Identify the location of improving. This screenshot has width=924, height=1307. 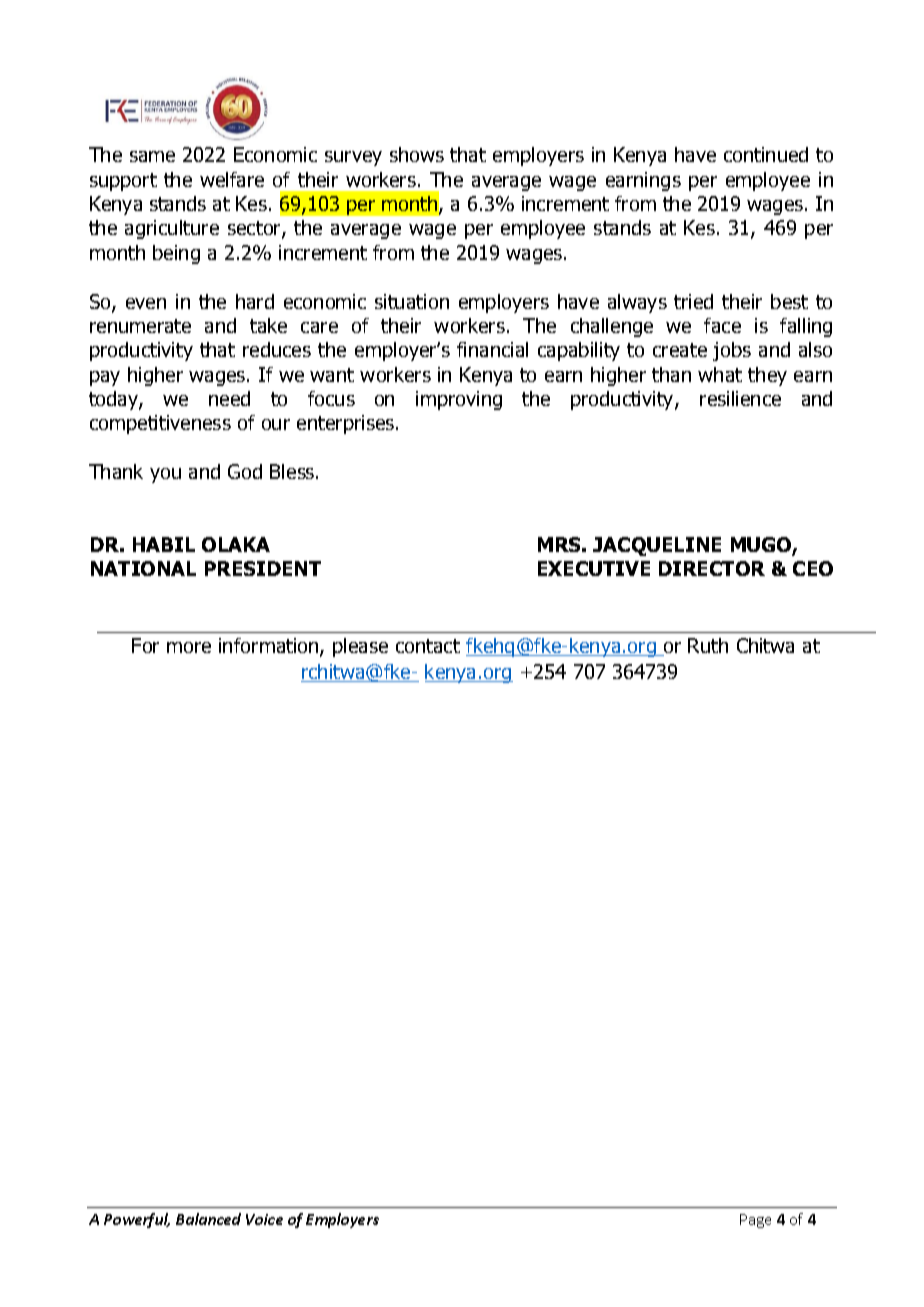
(459, 400).
